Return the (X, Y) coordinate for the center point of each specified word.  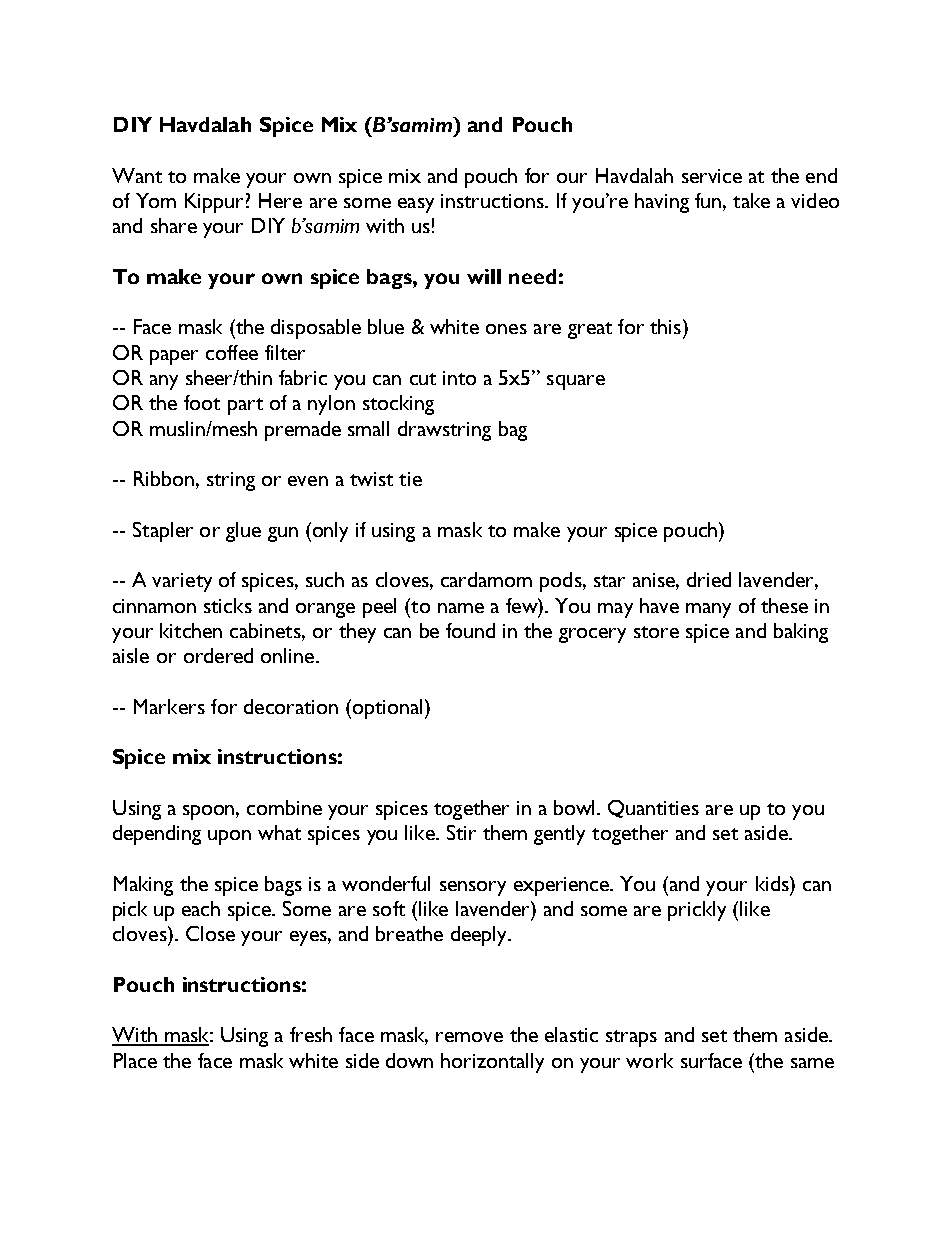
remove (469, 1037)
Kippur (214, 203)
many (708, 610)
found (470, 630)
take (751, 200)
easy (416, 205)
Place (135, 1060)
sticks (228, 605)
